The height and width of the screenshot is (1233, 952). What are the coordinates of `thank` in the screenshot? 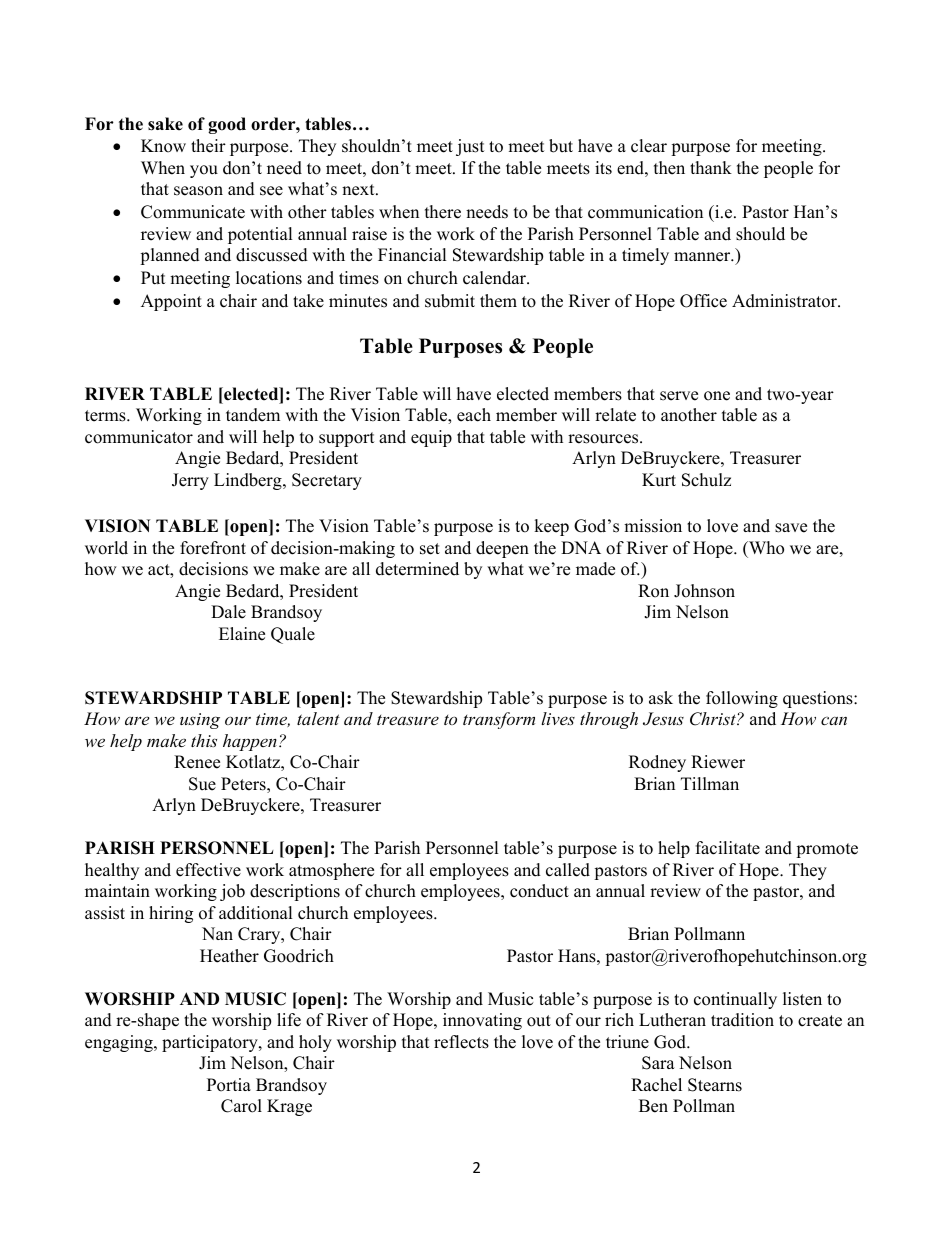 It's located at (711, 167).
